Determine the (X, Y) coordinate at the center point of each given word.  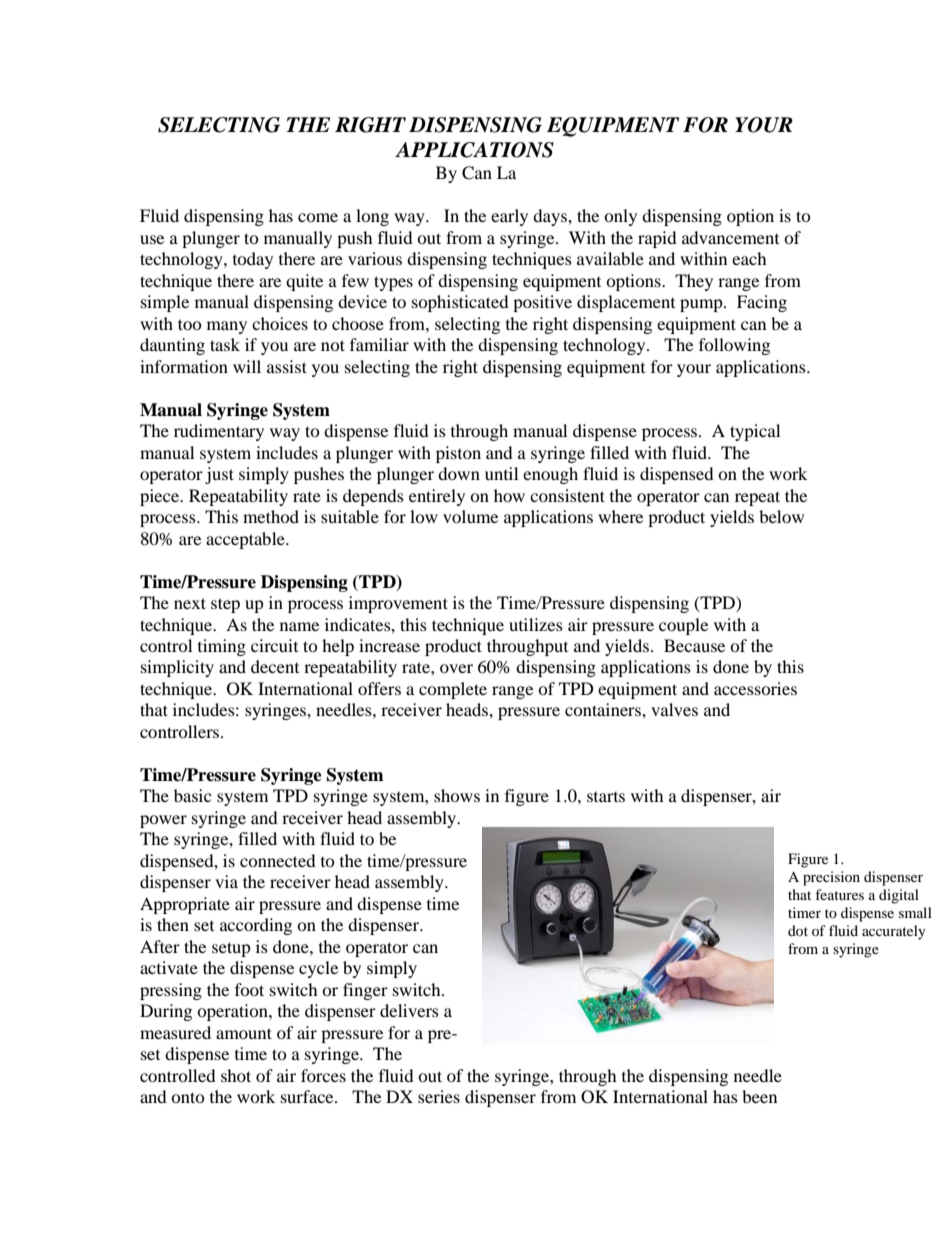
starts (606, 797)
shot (236, 1075)
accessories (755, 688)
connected (278, 860)
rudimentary (219, 432)
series (439, 1096)
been (759, 1096)
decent (275, 666)
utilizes (536, 624)
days (551, 217)
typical (755, 432)
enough (550, 475)
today (253, 260)
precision (831, 878)
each (749, 258)
